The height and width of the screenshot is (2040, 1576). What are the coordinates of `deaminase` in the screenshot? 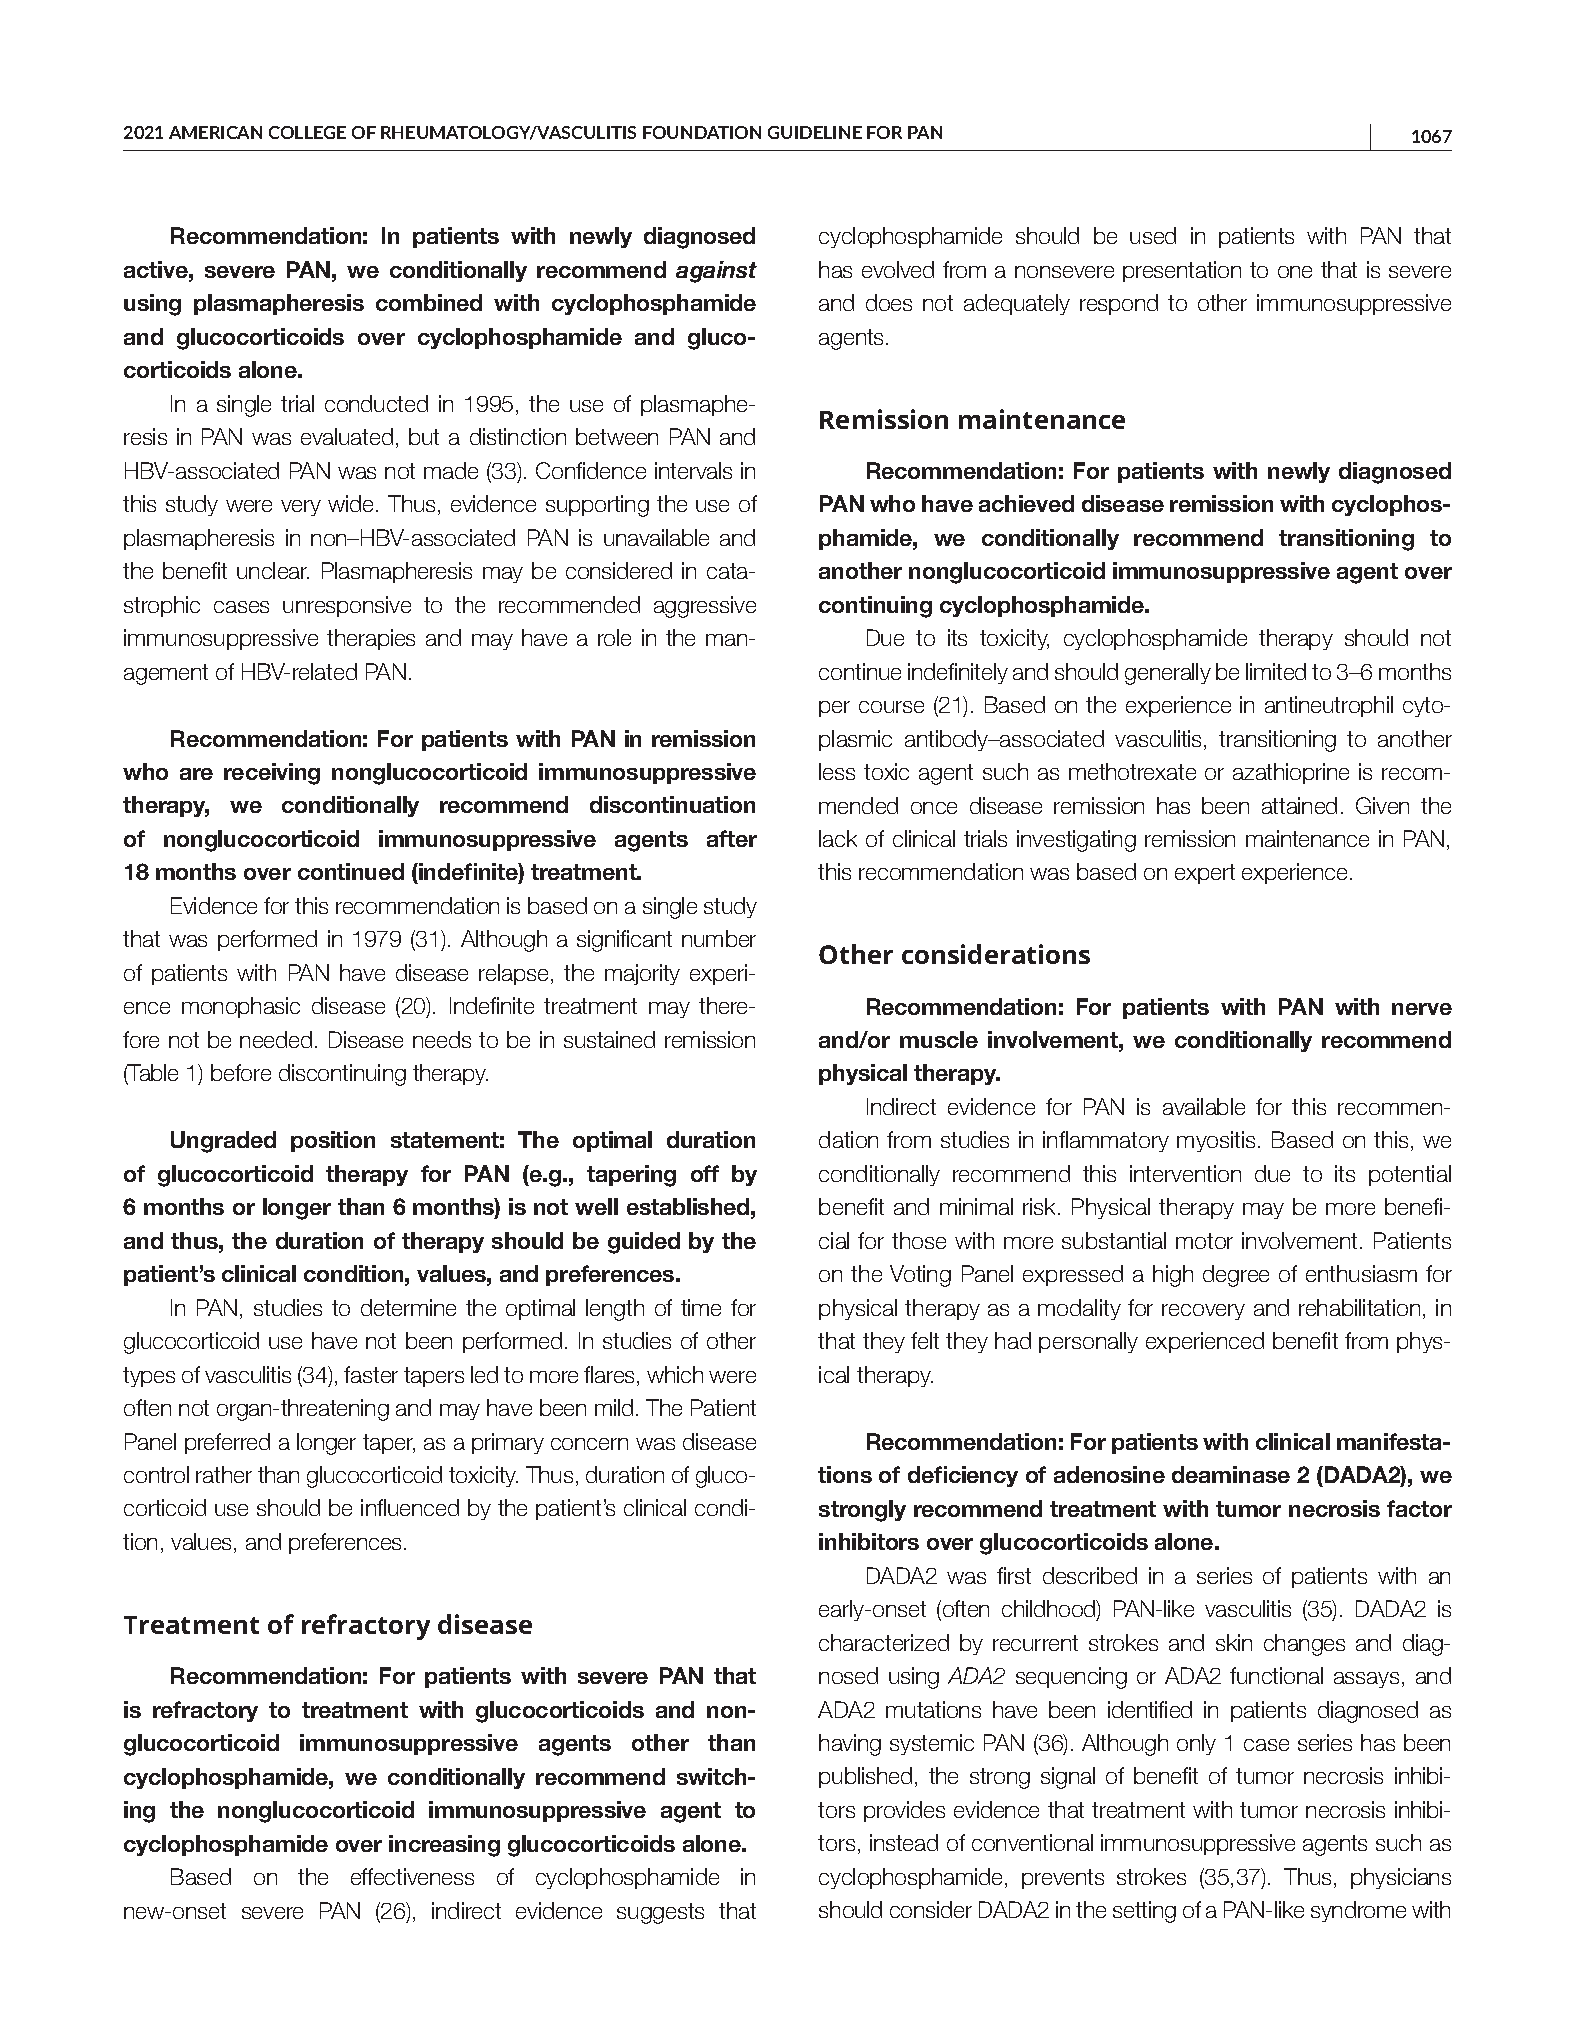 It's located at (1231, 1474).
